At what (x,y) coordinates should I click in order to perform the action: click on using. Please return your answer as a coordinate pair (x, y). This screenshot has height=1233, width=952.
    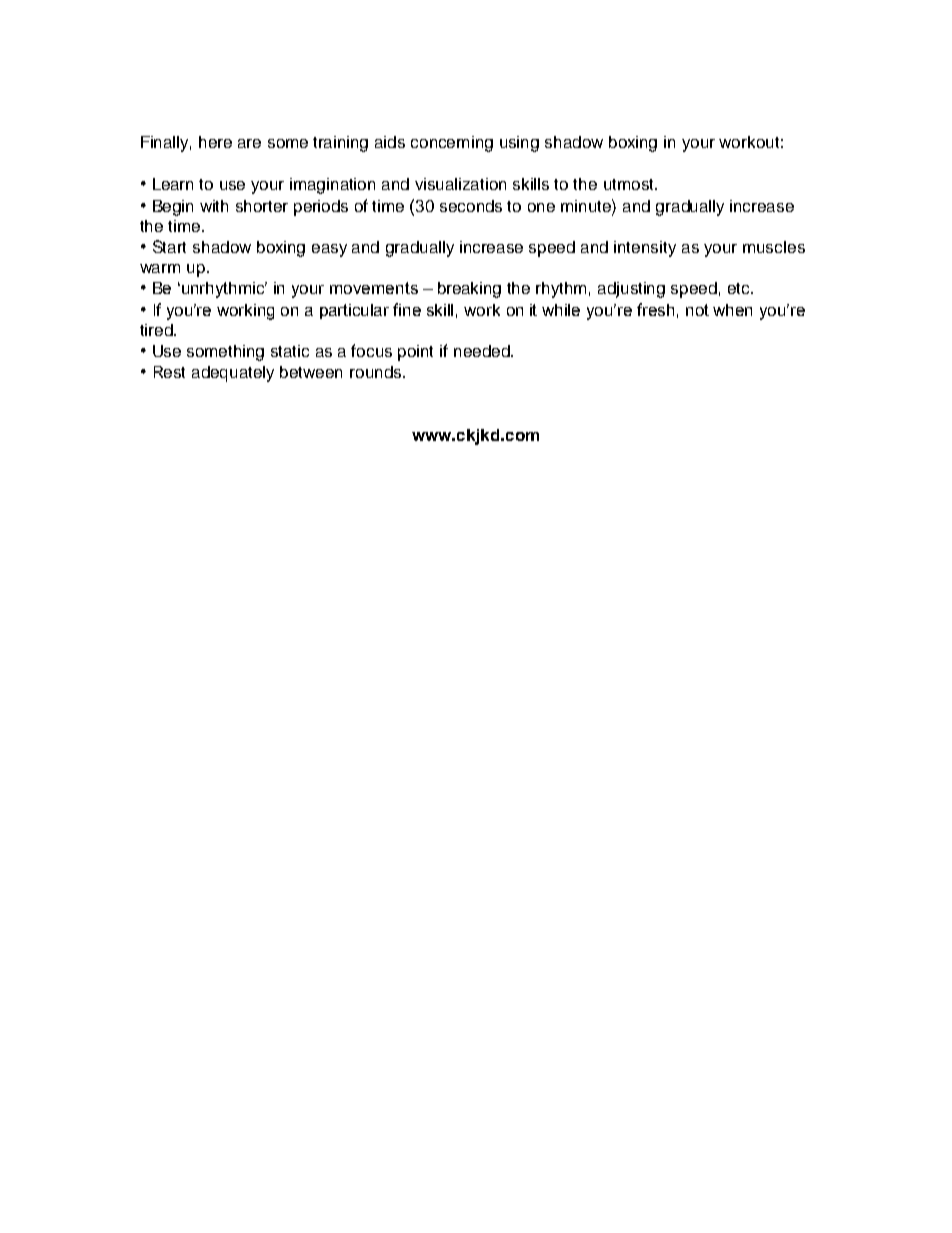
    Looking at the image, I should click on (519, 144).
